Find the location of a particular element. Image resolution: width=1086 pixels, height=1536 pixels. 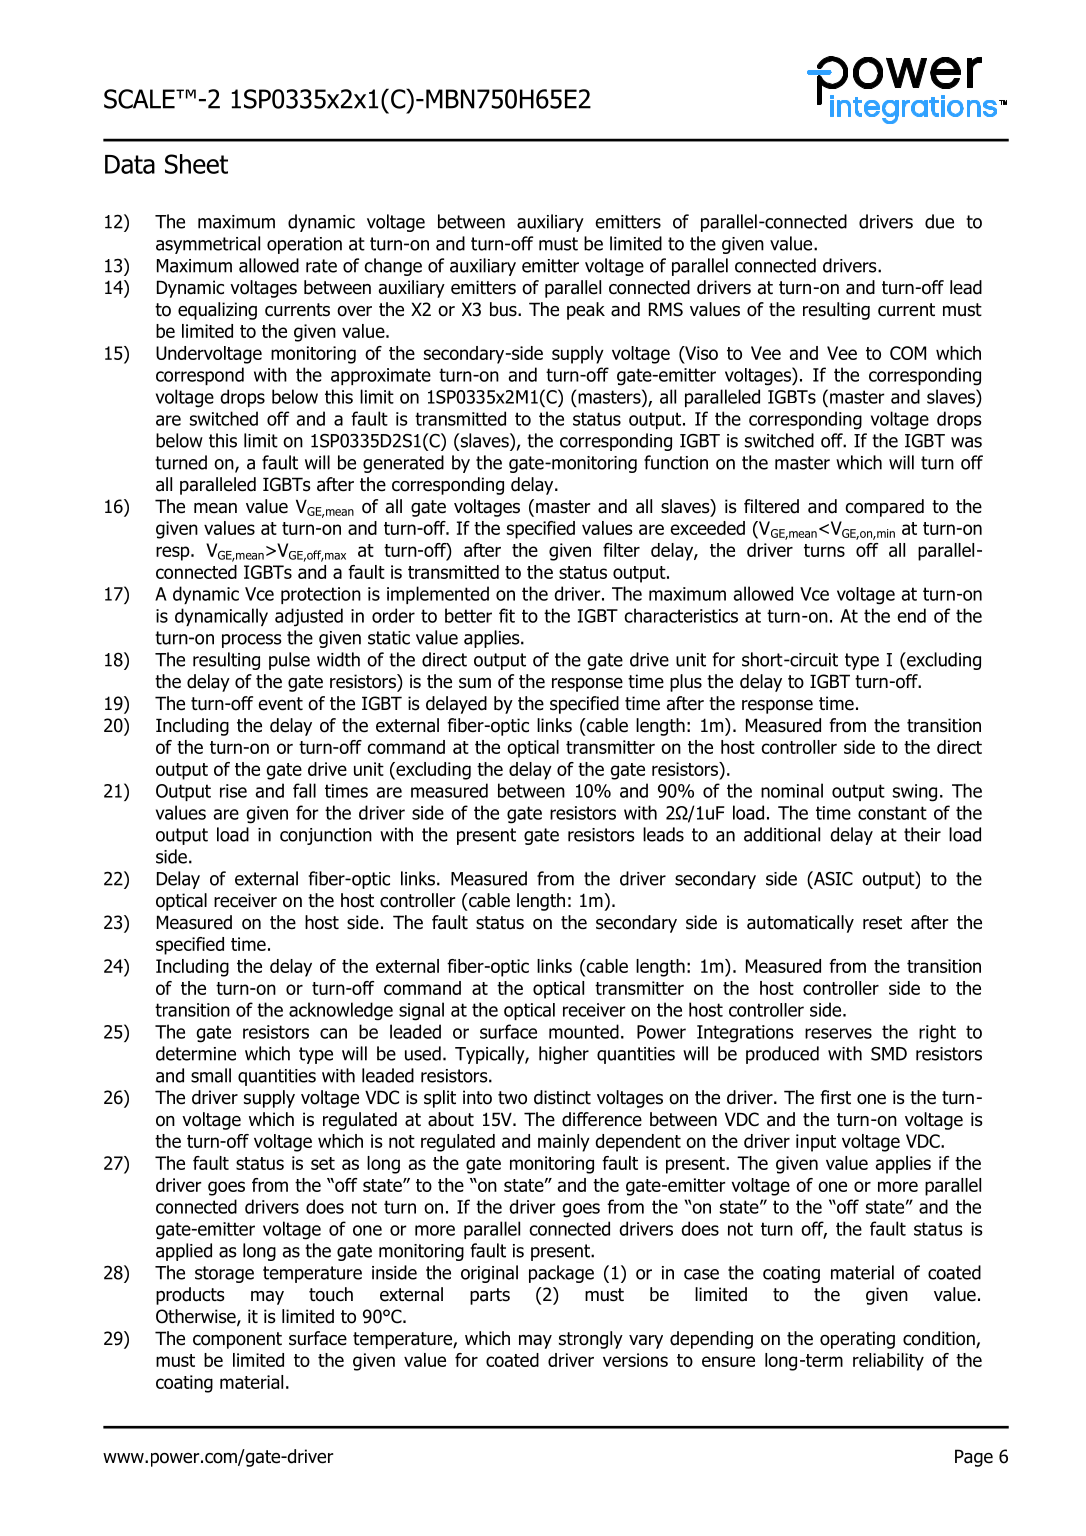

small is located at coordinates (211, 1075).
